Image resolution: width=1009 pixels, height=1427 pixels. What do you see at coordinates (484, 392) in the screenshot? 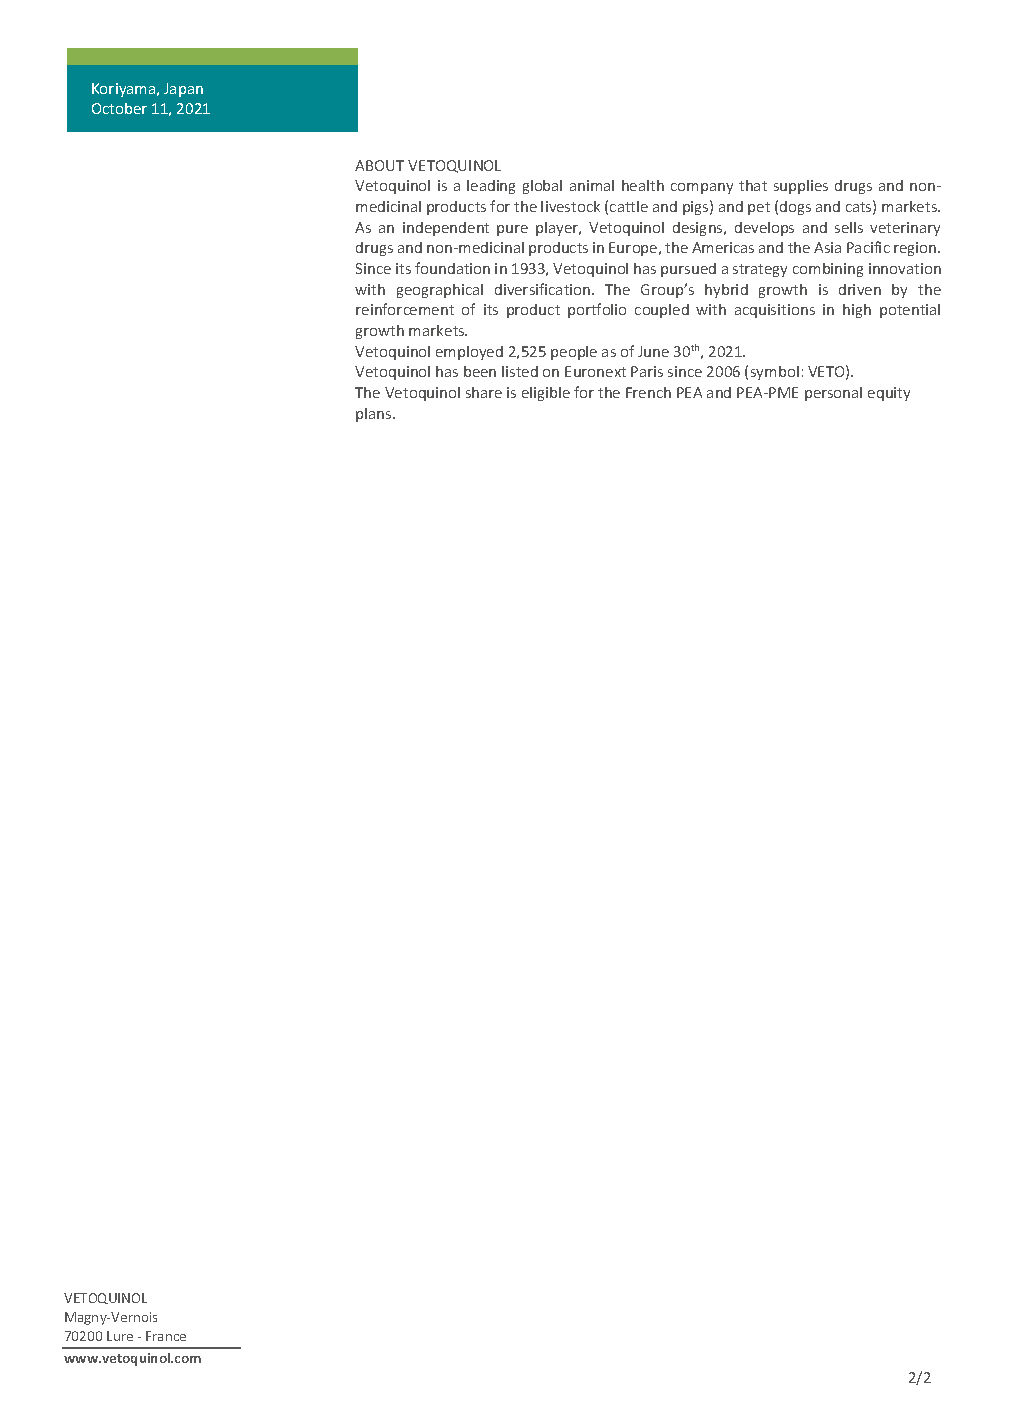
I see `share` at bounding box center [484, 392].
